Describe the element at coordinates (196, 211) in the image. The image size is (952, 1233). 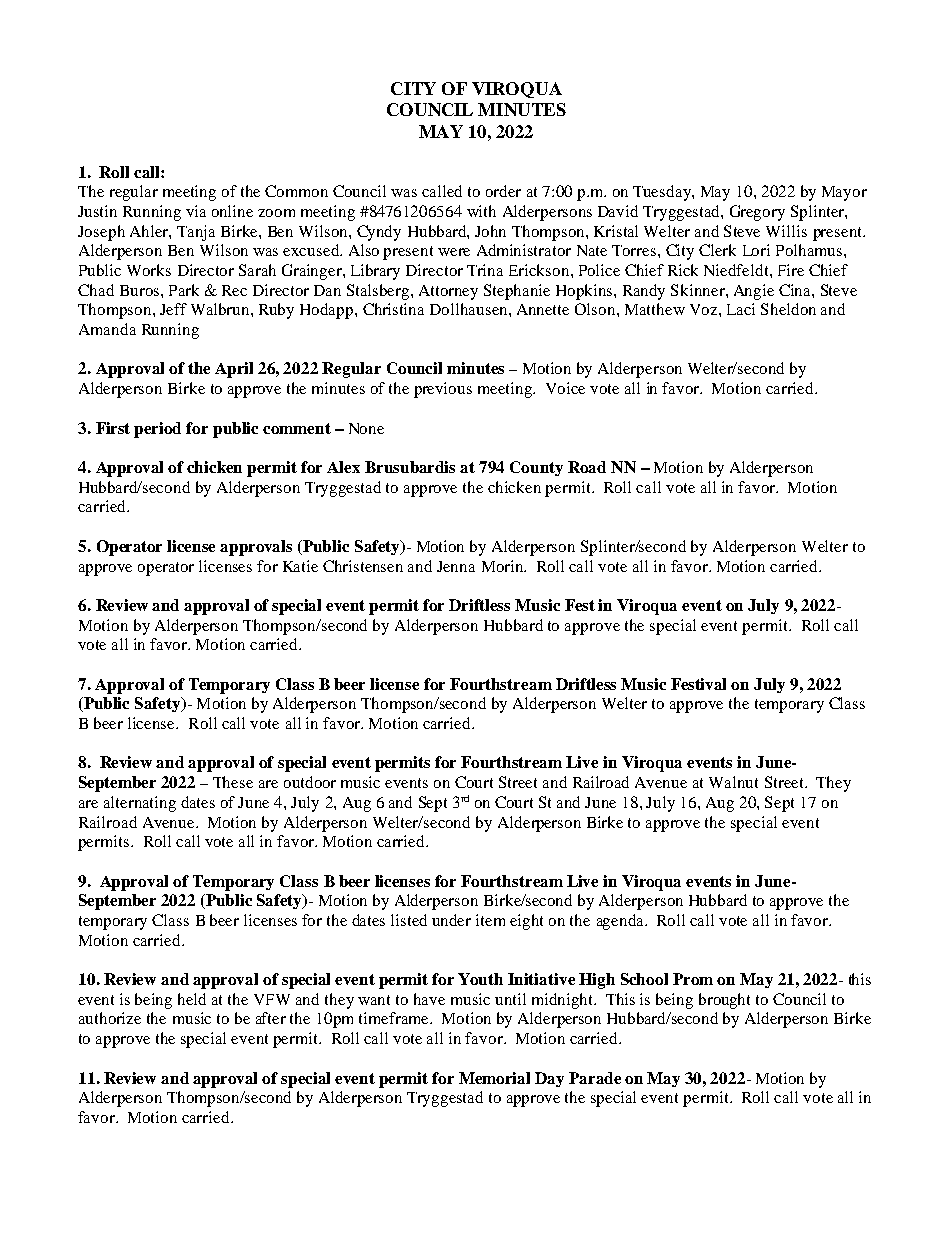
I see `via` at that location.
